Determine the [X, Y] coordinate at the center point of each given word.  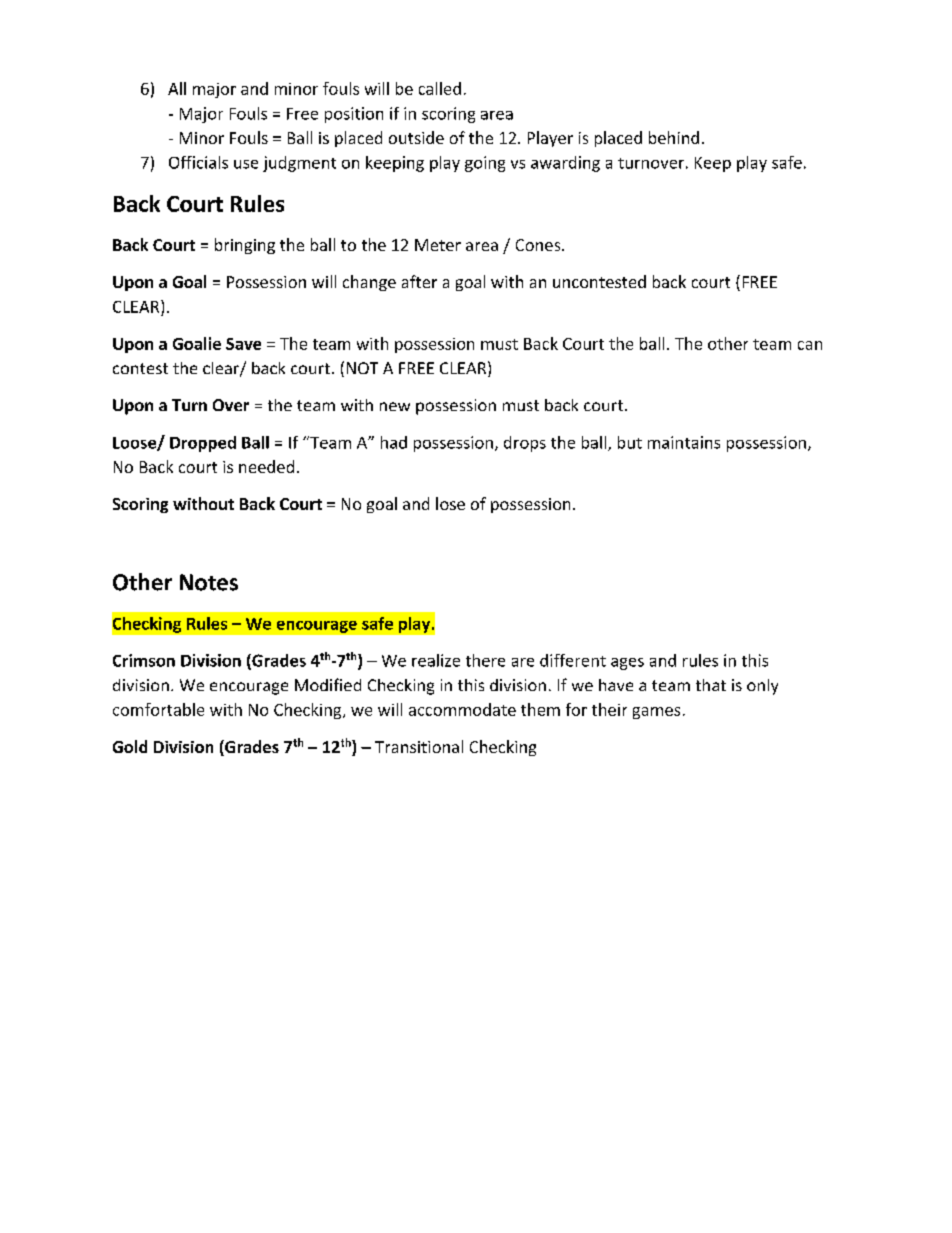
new [395, 406]
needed [266, 466]
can [810, 345]
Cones [539, 245]
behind [674, 137]
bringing [245, 246]
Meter [438, 245]
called [440, 88]
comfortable [158, 709]
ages [627, 664]
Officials [198, 162]
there [485, 660]
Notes [209, 582]
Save [243, 344]
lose [450, 503]
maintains [684, 442]
